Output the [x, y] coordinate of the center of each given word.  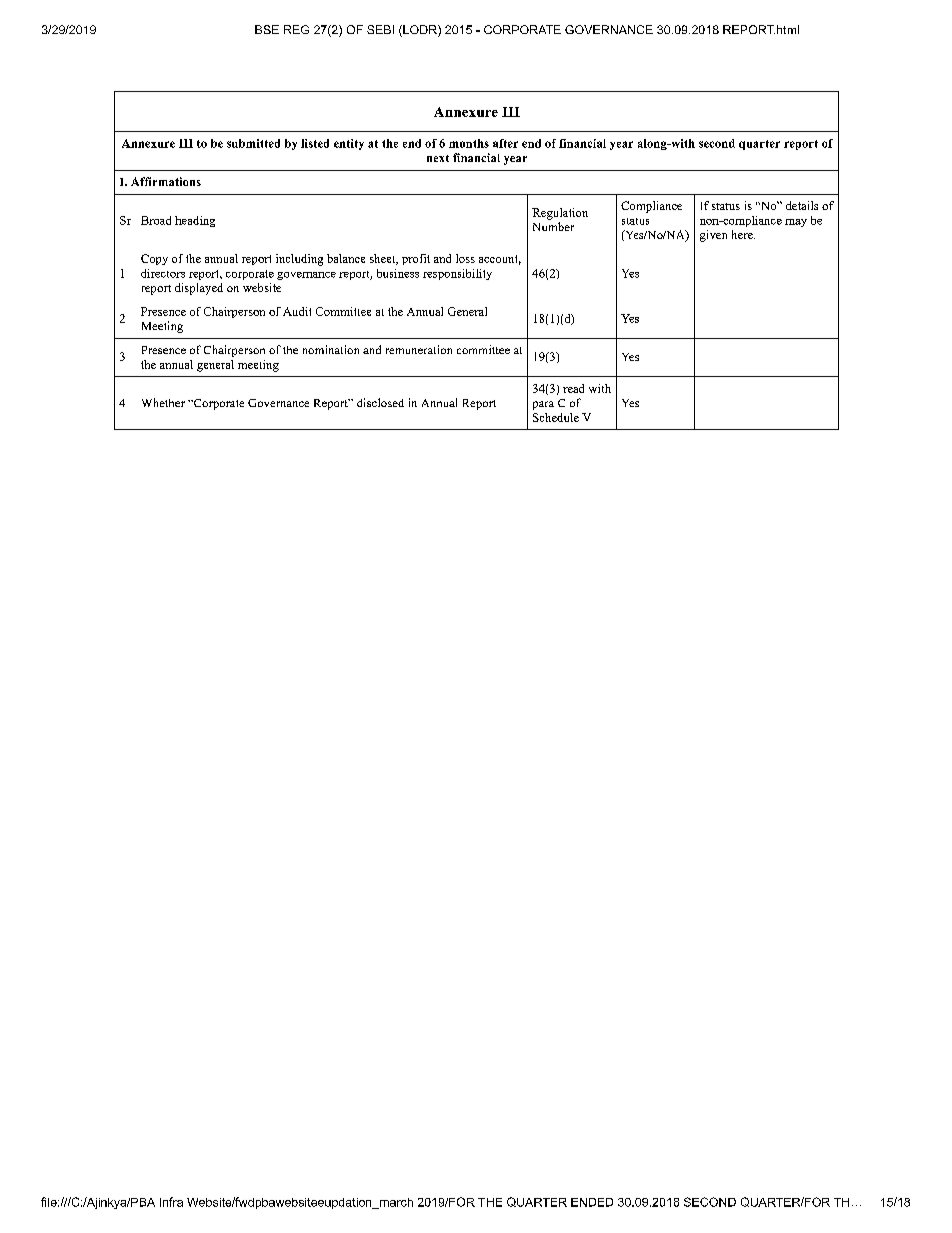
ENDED [592, 1202]
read [573, 388]
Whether [163, 402]
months [469, 143]
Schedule [556, 417]
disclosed [380, 402]
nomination [331, 349]
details [802, 205]
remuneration [419, 349]
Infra [171, 1202]
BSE [267, 29]
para [543, 405]
